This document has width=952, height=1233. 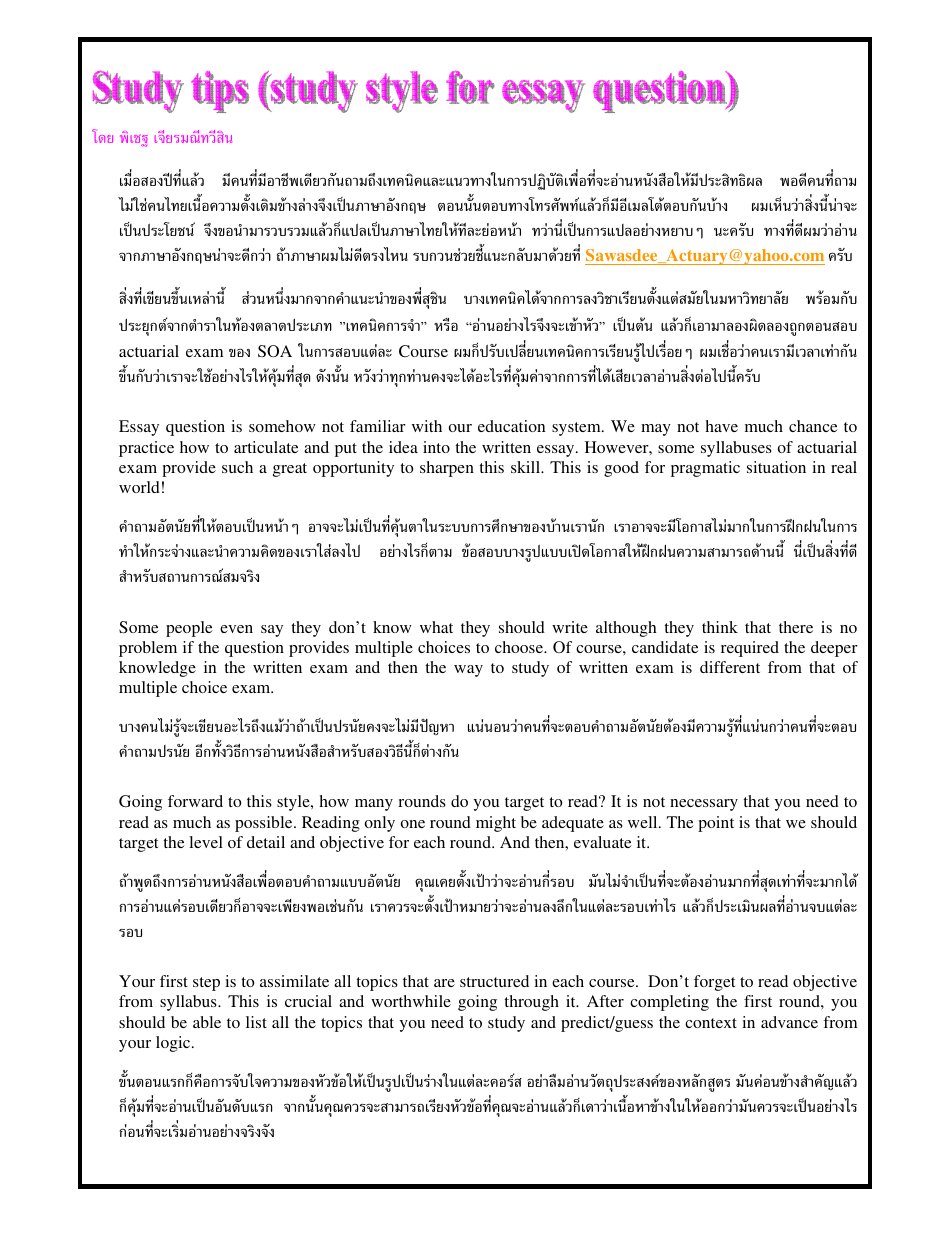 I want to click on way, so click(x=468, y=671).
